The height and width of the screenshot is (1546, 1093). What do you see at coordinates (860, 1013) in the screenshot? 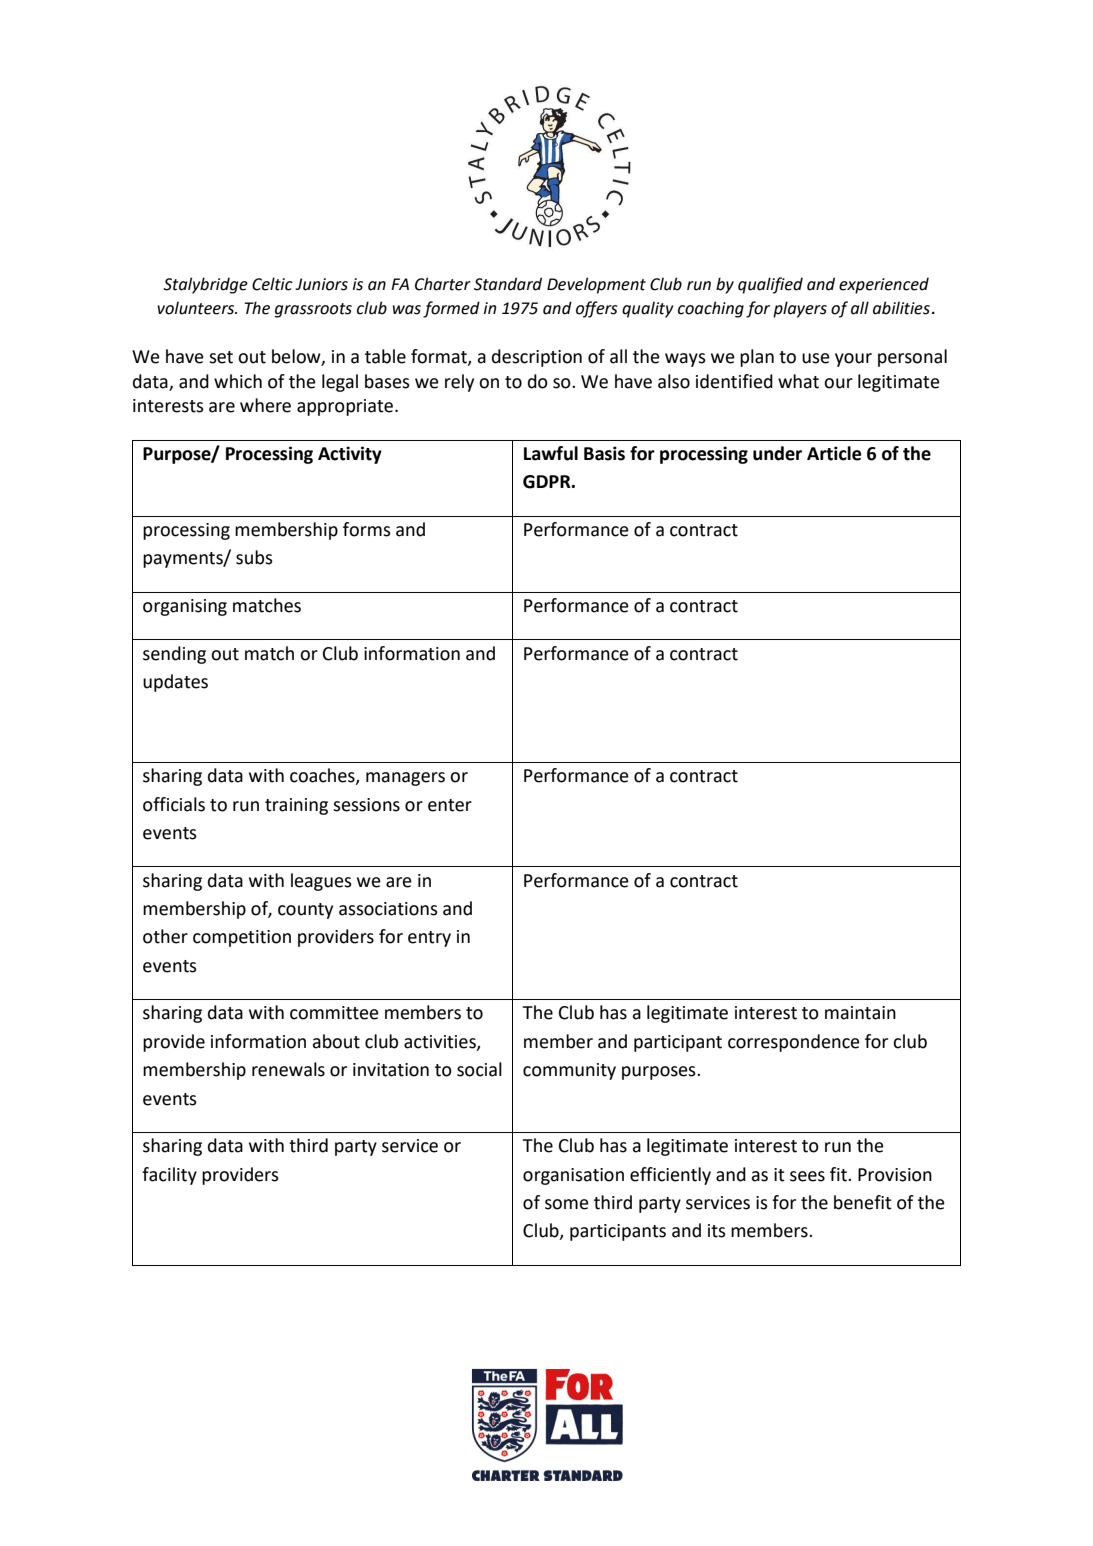
I see `maintain` at bounding box center [860, 1013].
